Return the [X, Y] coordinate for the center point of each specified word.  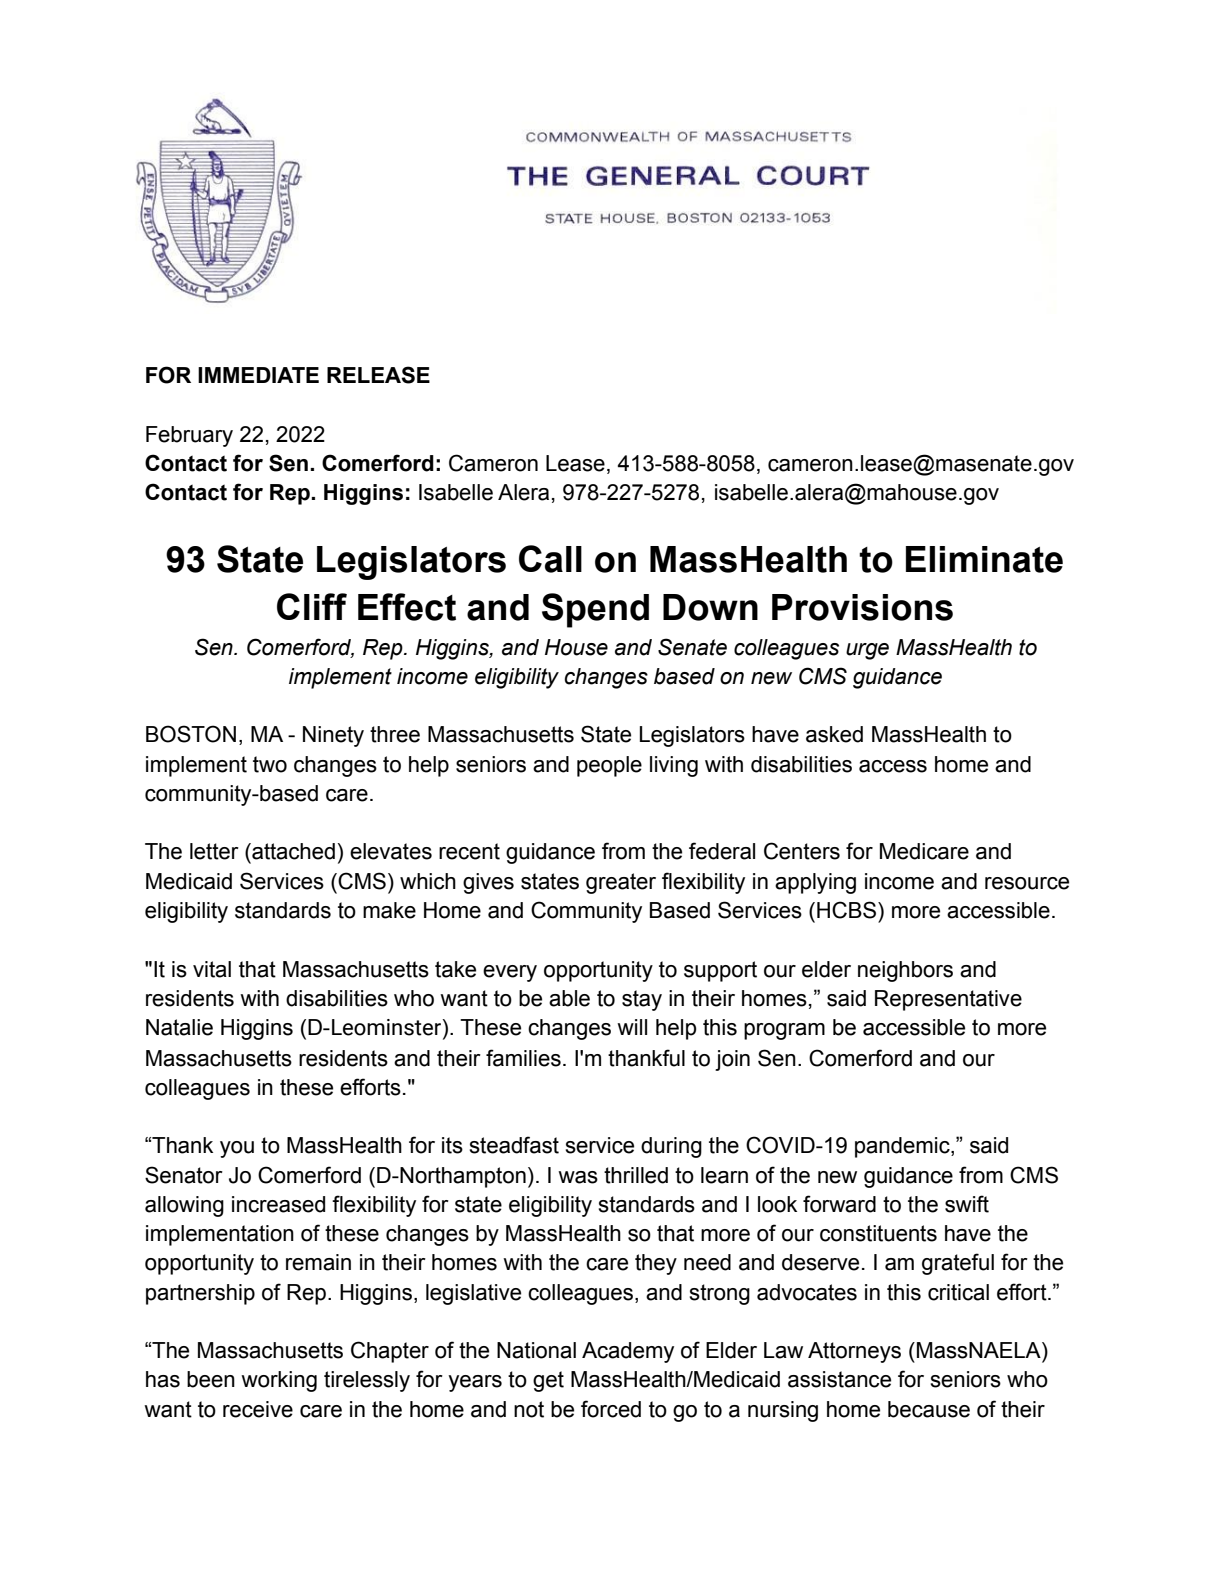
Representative [948, 1000]
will [632, 1027]
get [548, 1381]
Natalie [179, 1027]
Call [550, 559]
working [279, 1381]
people [609, 766]
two [270, 764]
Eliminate [984, 559]
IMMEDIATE [258, 375]
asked [834, 734]
